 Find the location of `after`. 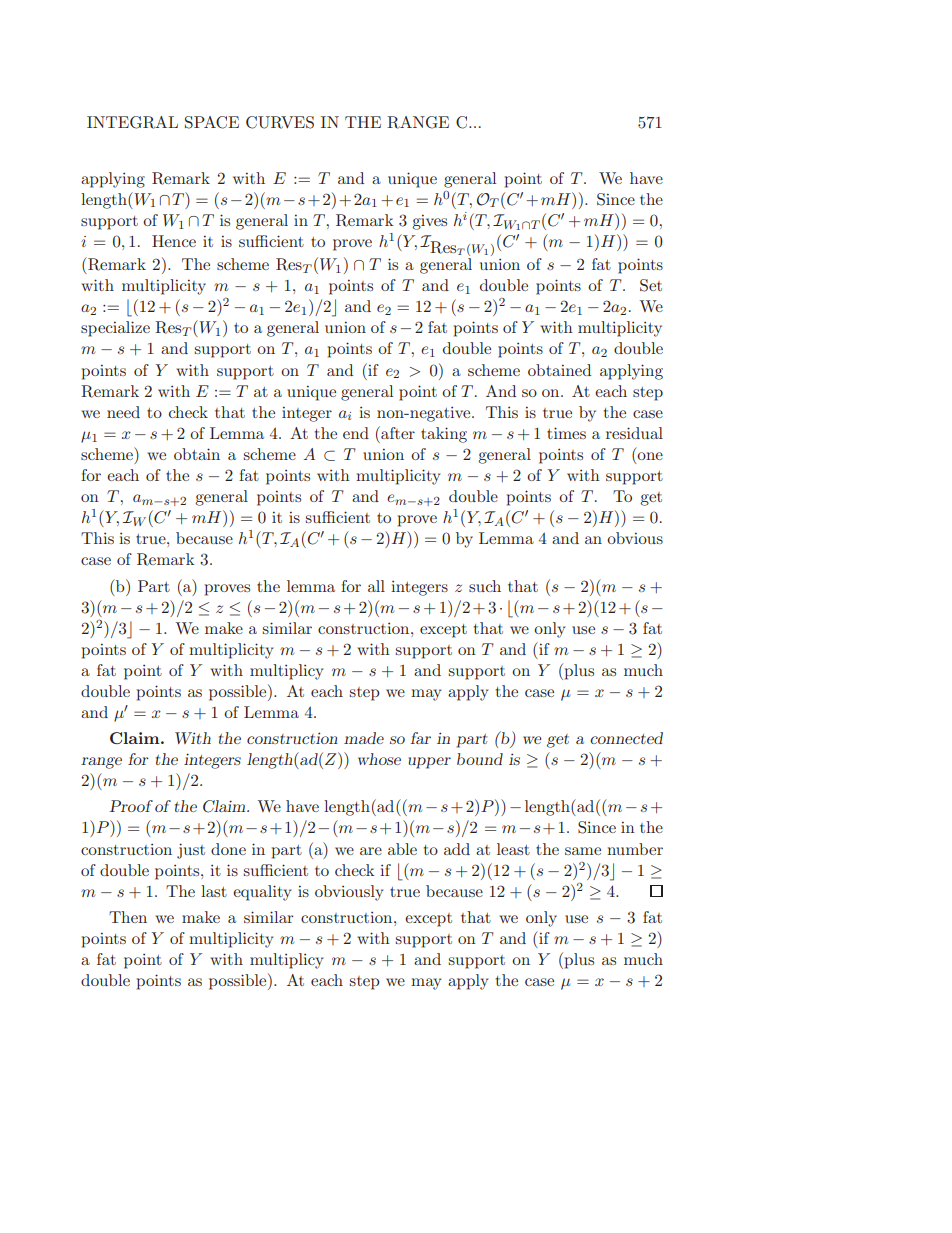

after is located at coordinates (397, 432).
